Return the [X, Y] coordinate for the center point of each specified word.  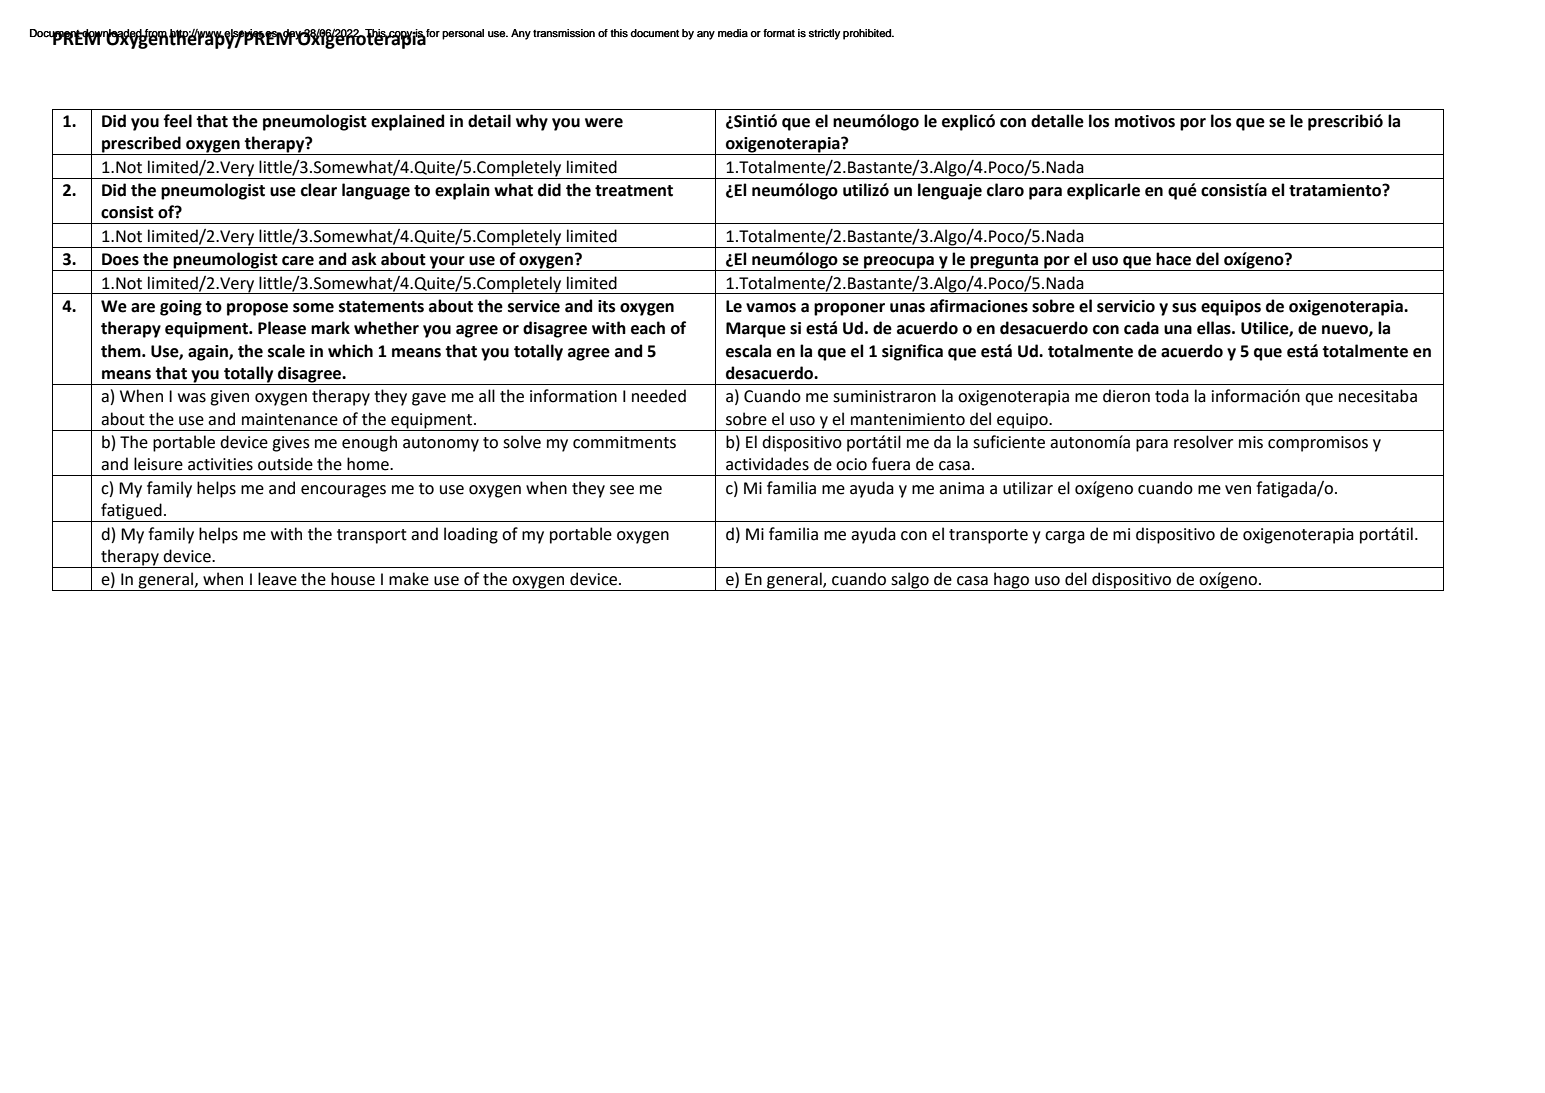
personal [463, 34]
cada [1141, 328]
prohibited [868, 34]
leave [277, 579]
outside [285, 464]
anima [961, 488]
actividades [767, 464]
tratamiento [1336, 190]
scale [286, 351]
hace [1173, 259]
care [298, 261]
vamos [771, 308]
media [733, 33]
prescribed [141, 145]
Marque [756, 330]
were [604, 123]
